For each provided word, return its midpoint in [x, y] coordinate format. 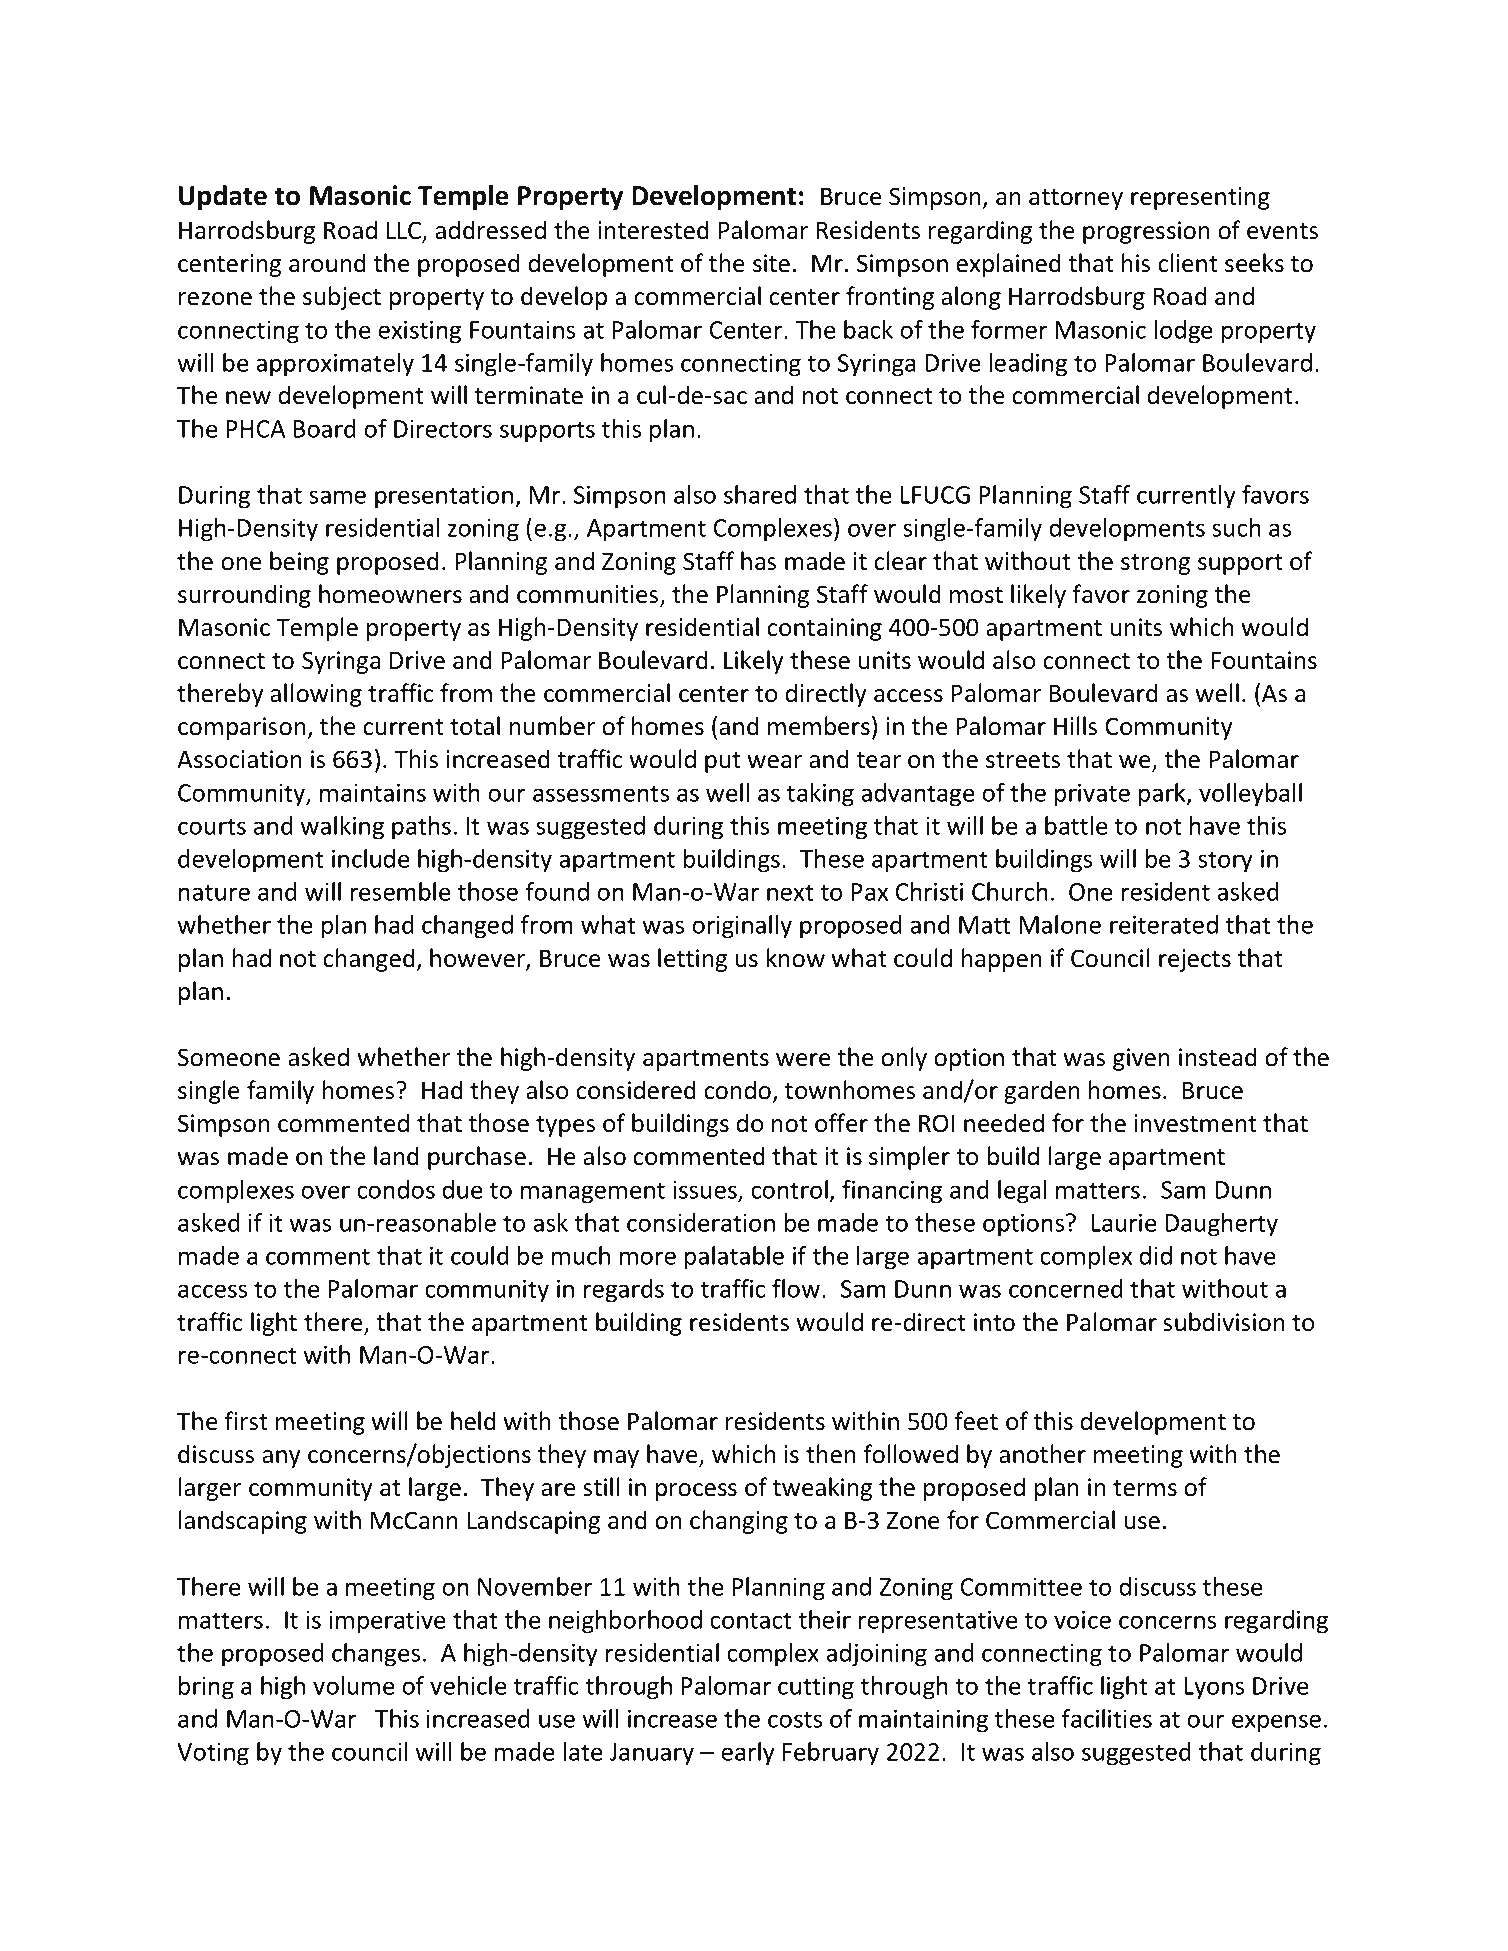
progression [1146, 232]
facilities [1107, 1718]
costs [795, 1719]
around [327, 263]
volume [354, 1685]
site [771, 263]
